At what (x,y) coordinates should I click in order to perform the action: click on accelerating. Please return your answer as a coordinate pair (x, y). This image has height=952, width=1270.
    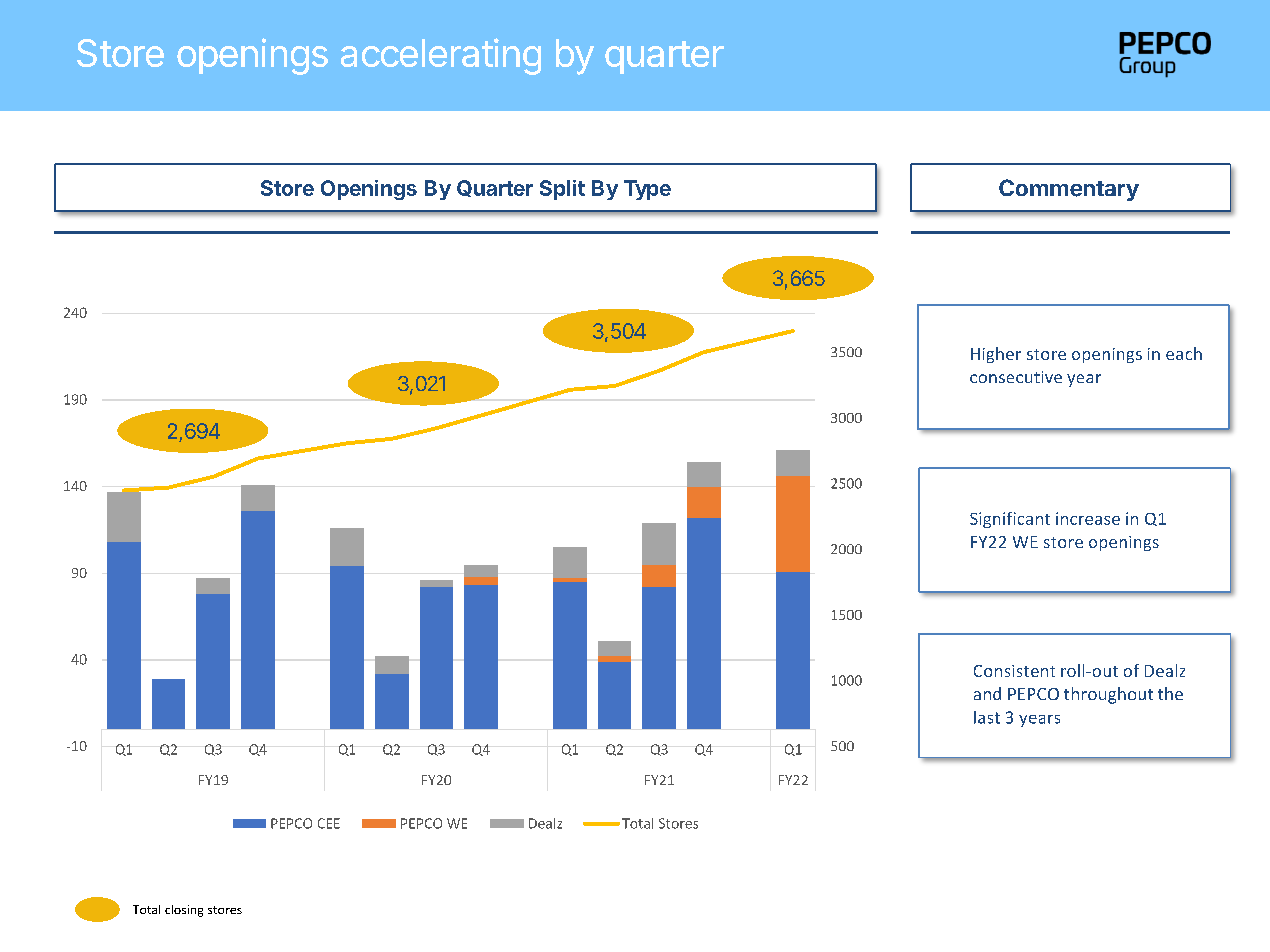
    Looking at the image, I should click on (441, 56).
